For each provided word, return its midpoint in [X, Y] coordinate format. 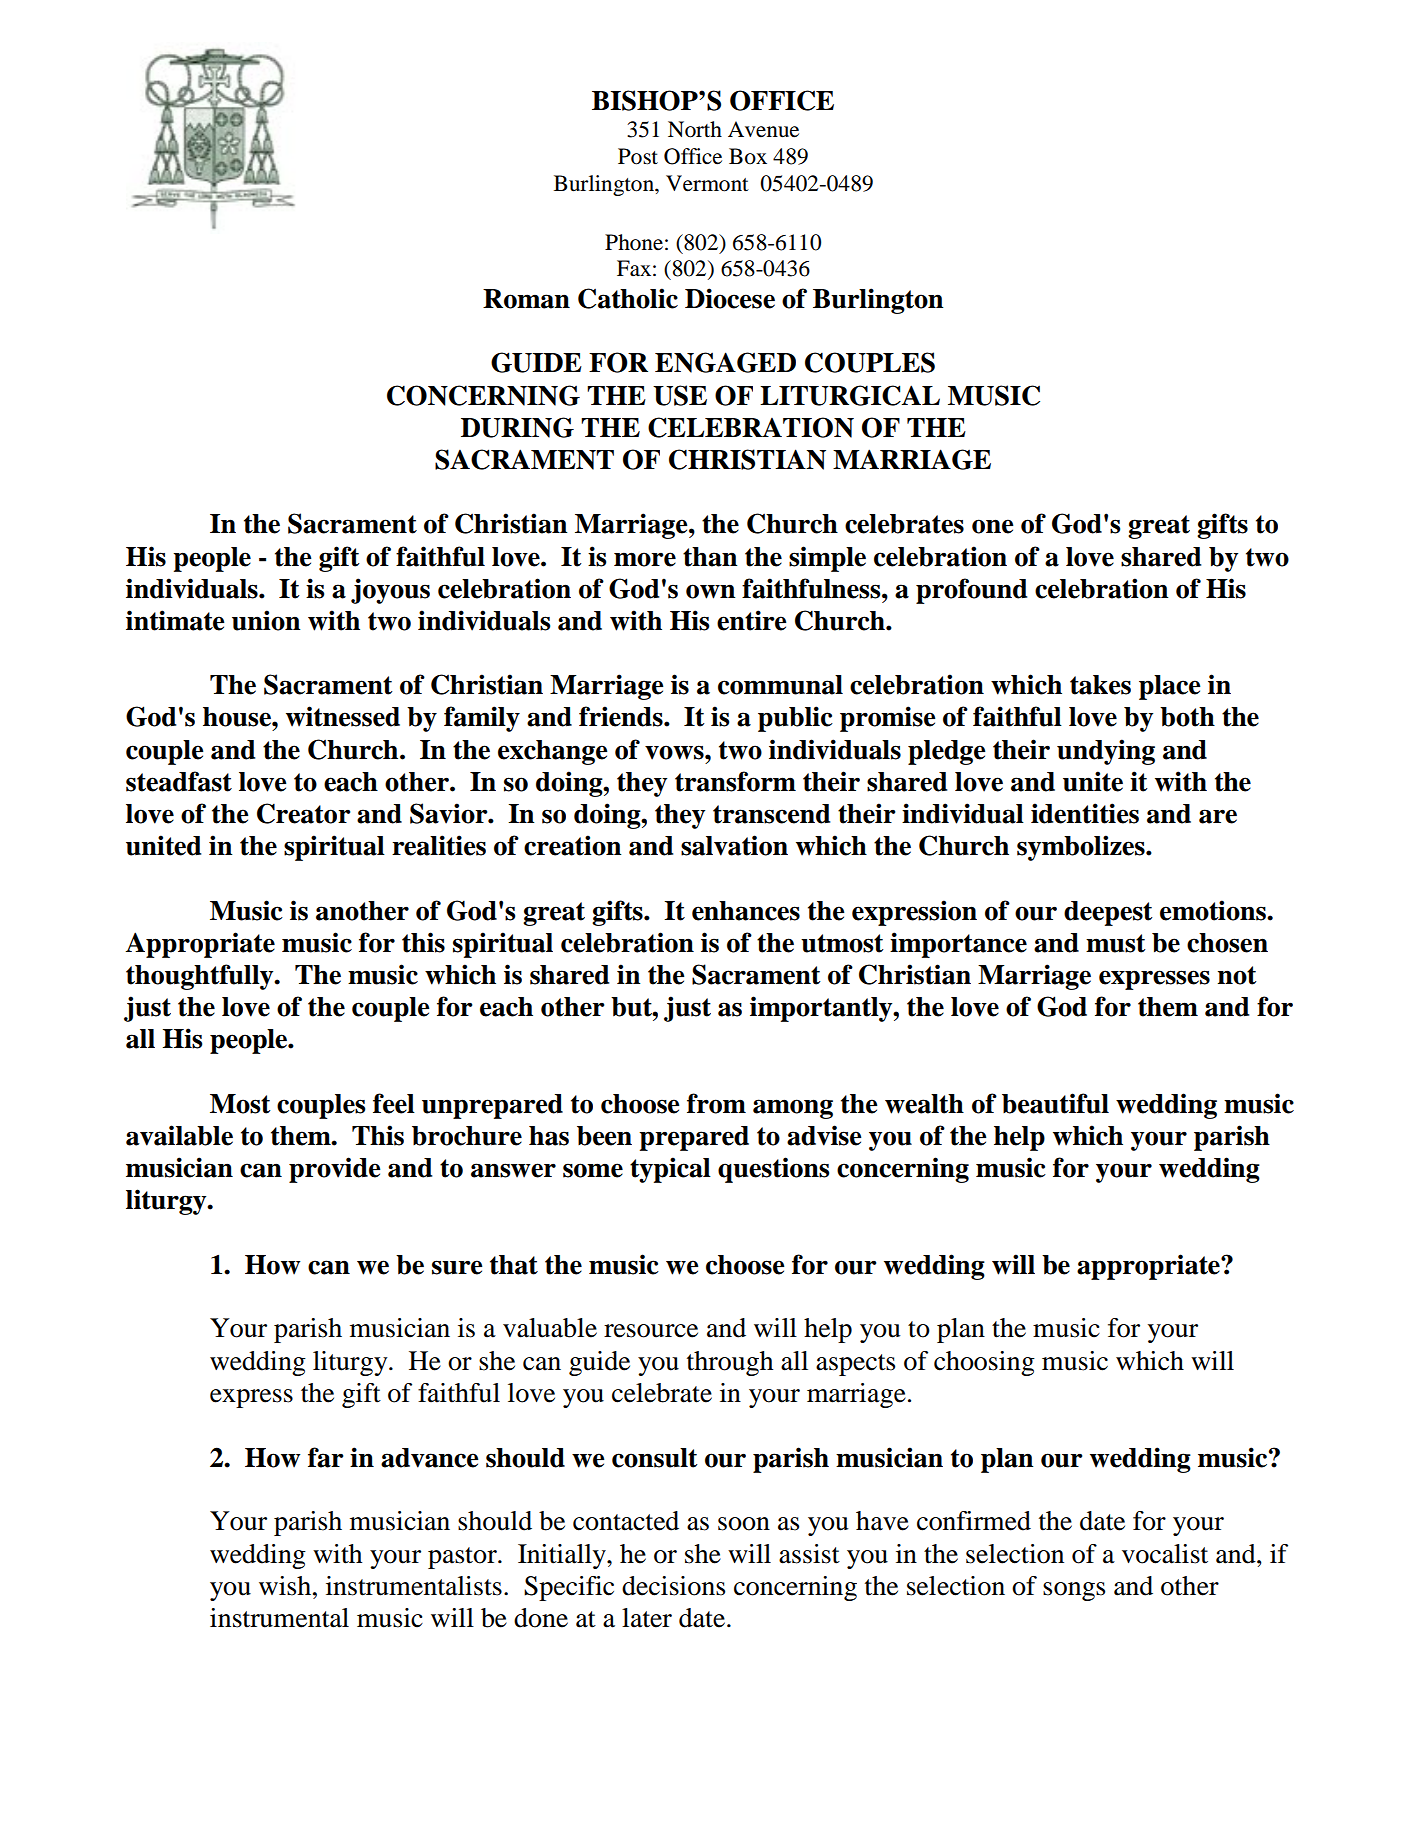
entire [752, 620]
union [266, 620]
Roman [526, 299]
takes [1100, 685]
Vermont [707, 183]
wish [286, 1586]
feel [394, 1103]
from [716, 1103]
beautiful [1055, 1103]
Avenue [763, 129]
